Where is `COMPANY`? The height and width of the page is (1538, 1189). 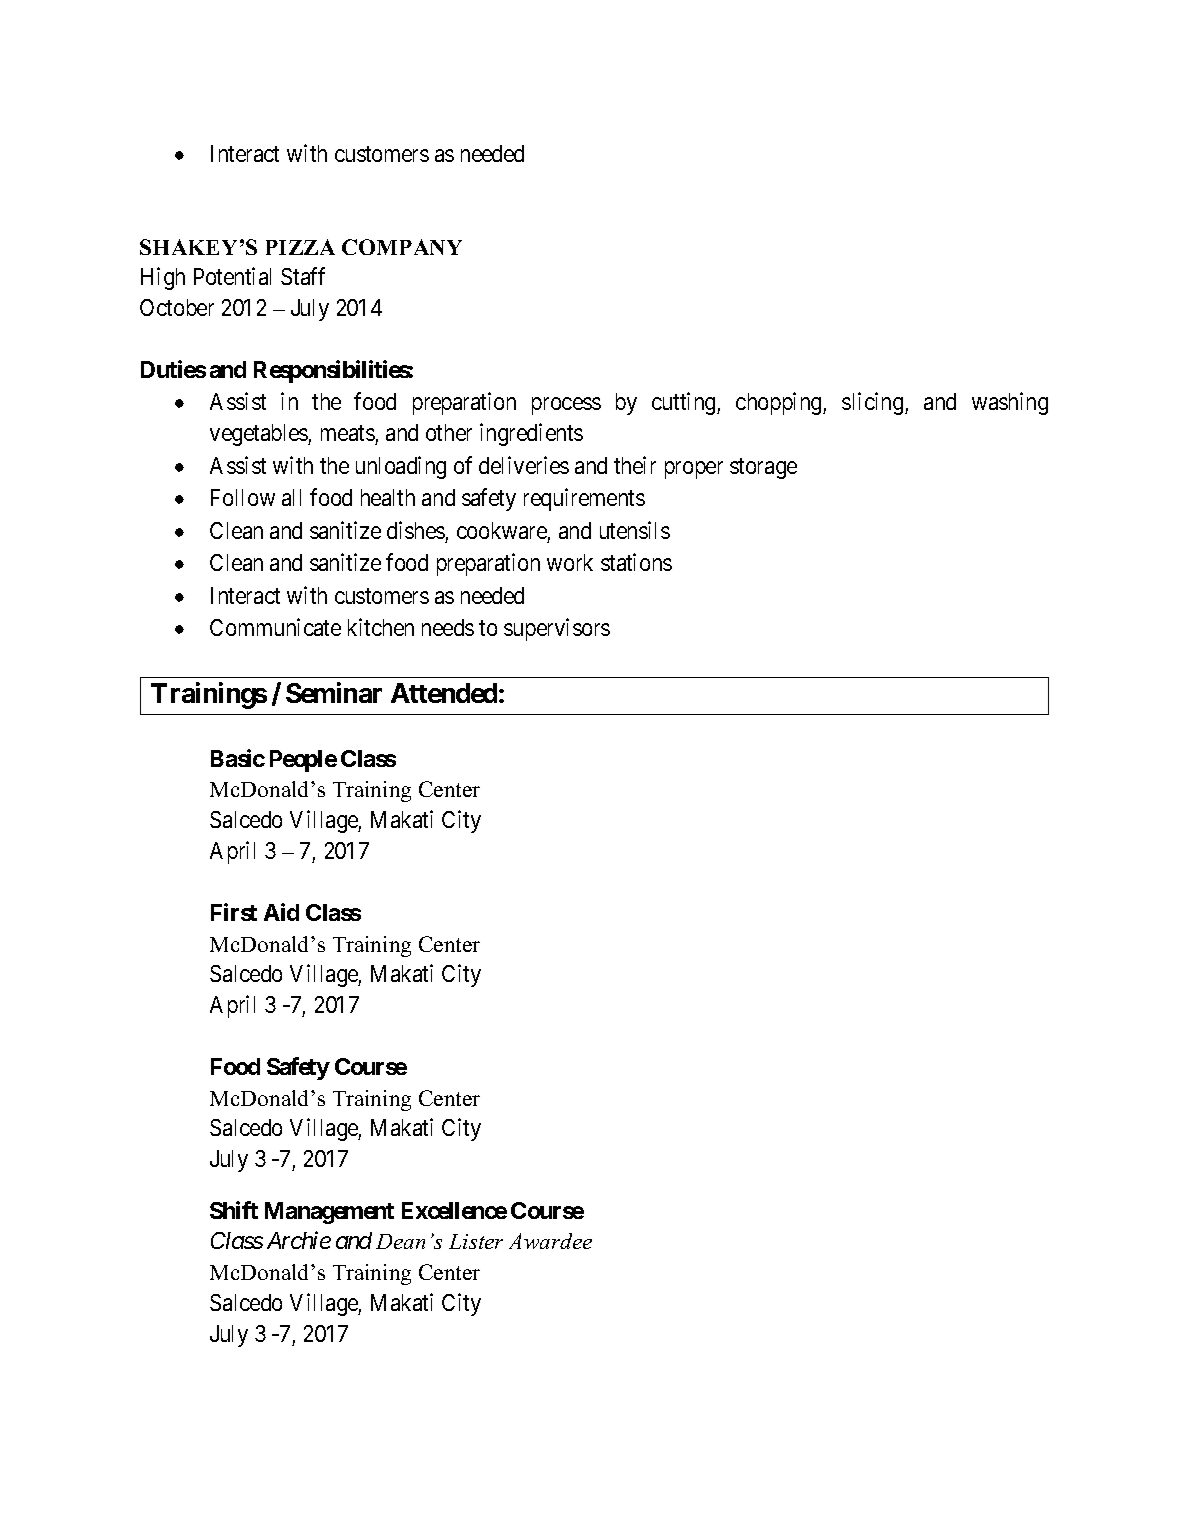
COMPANY is located at coordinates (402, 247).
